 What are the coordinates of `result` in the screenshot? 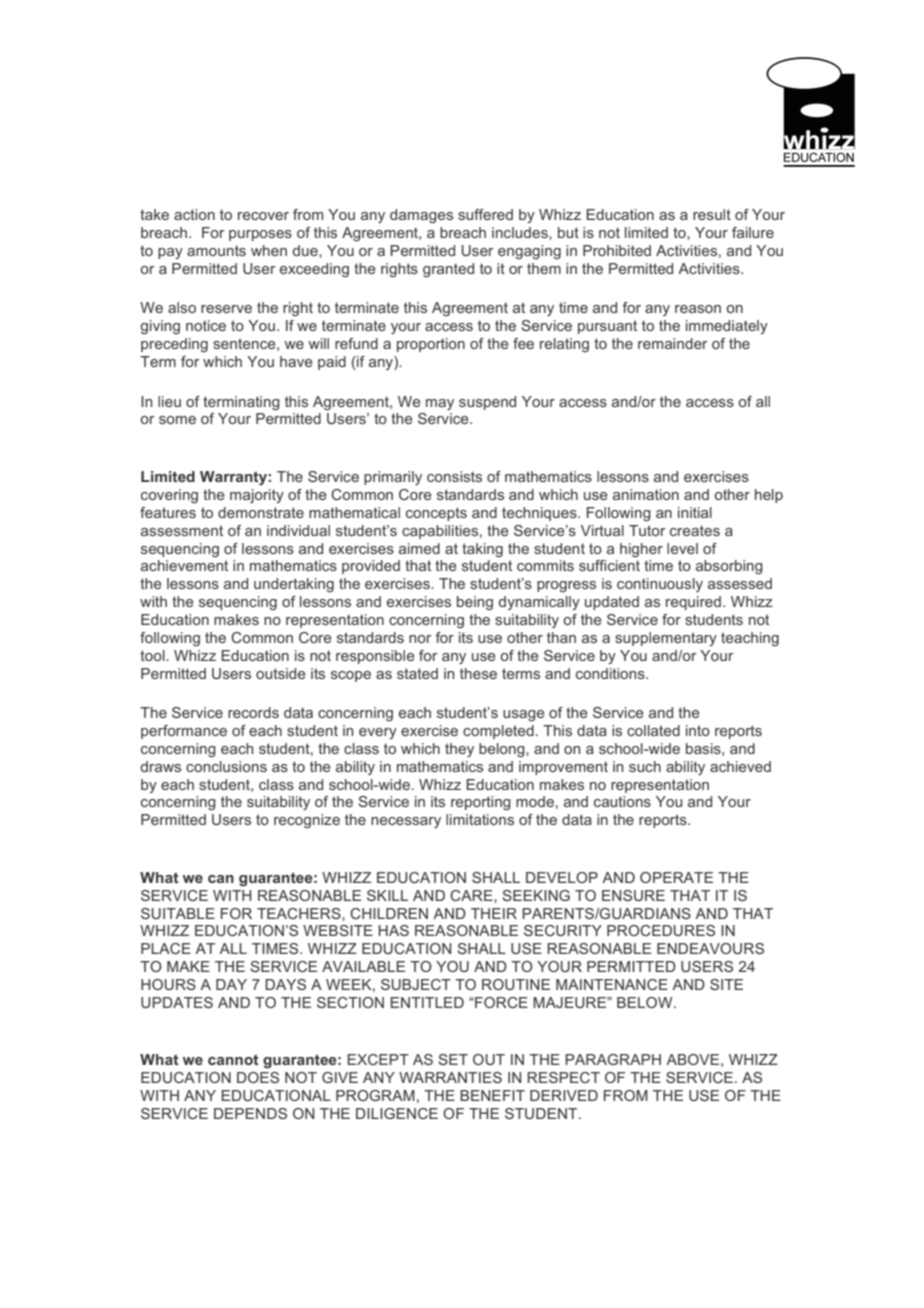 It's located at (712, 214).
